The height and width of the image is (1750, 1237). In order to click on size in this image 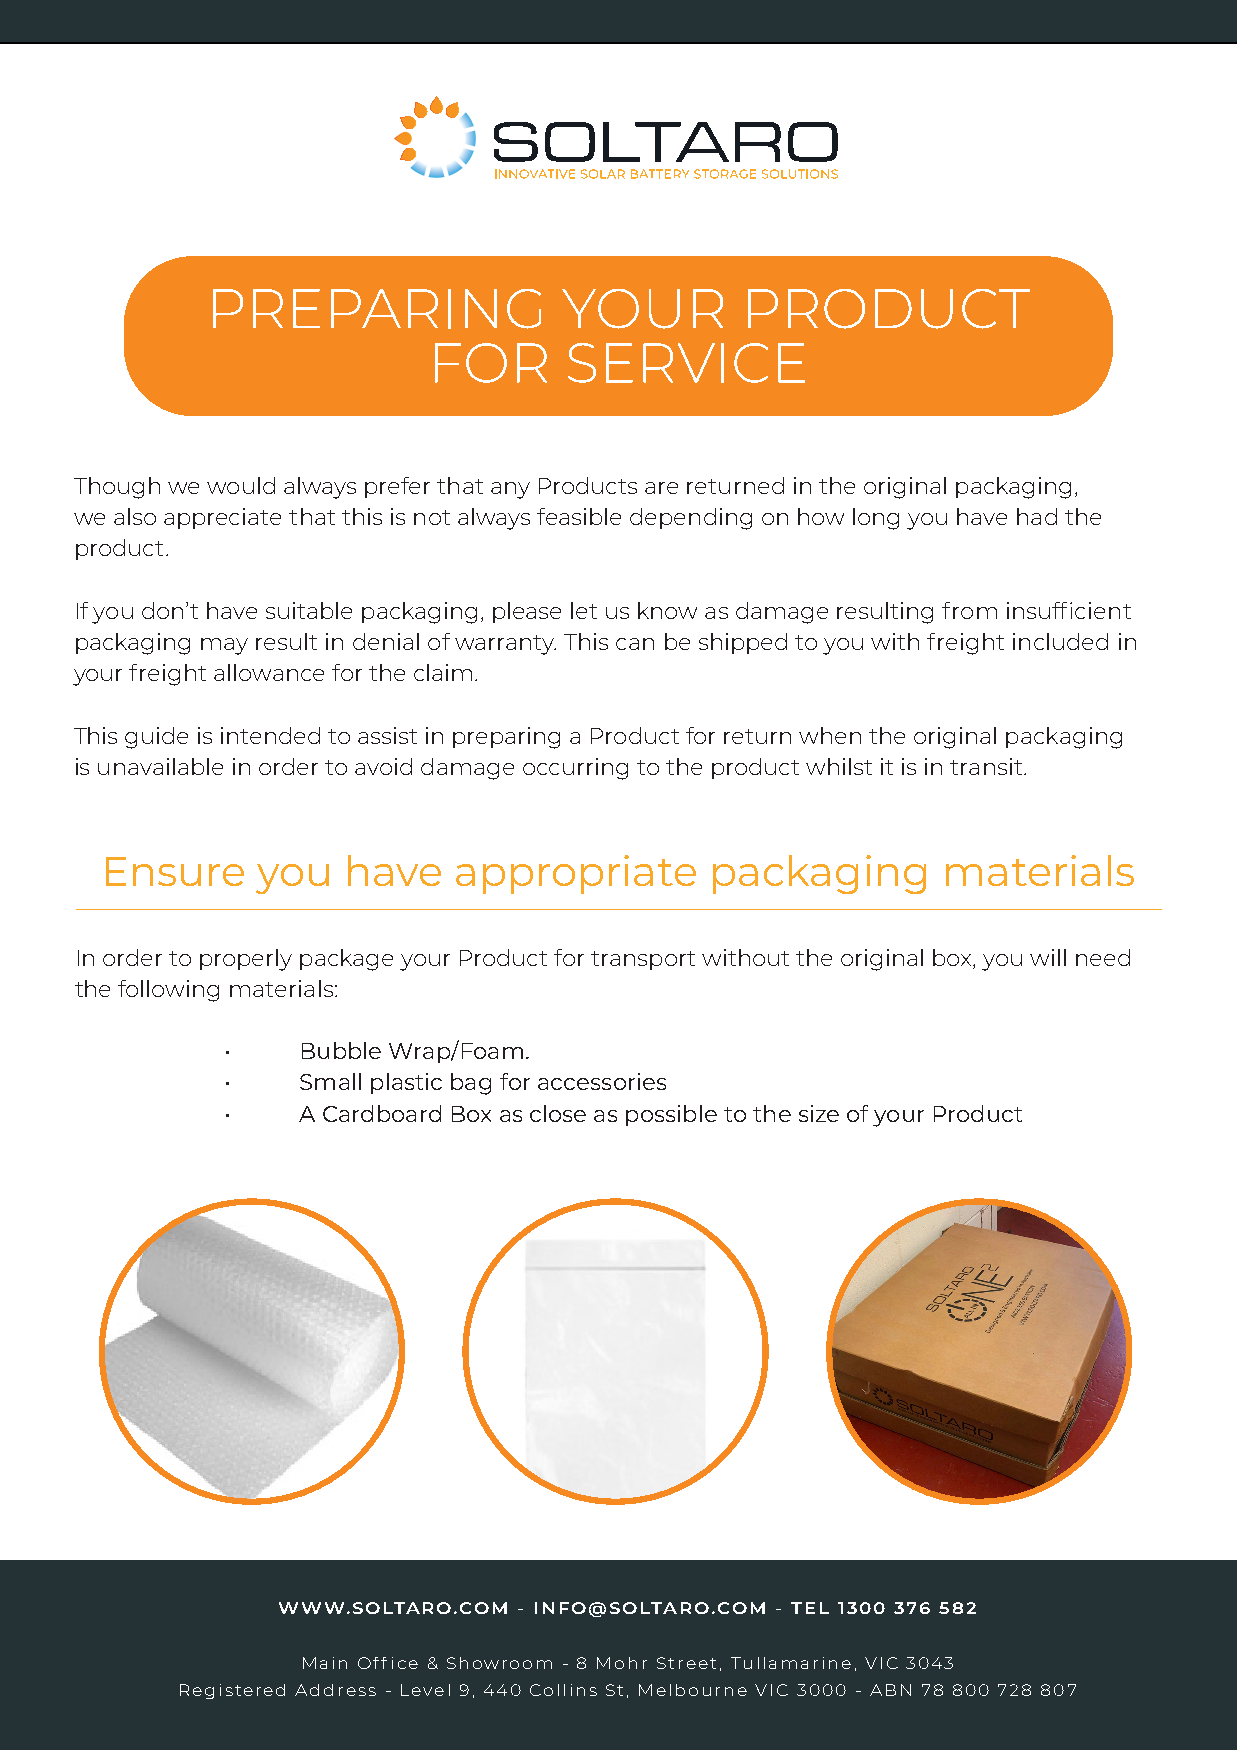, I will do `click(819, 1113)`.
